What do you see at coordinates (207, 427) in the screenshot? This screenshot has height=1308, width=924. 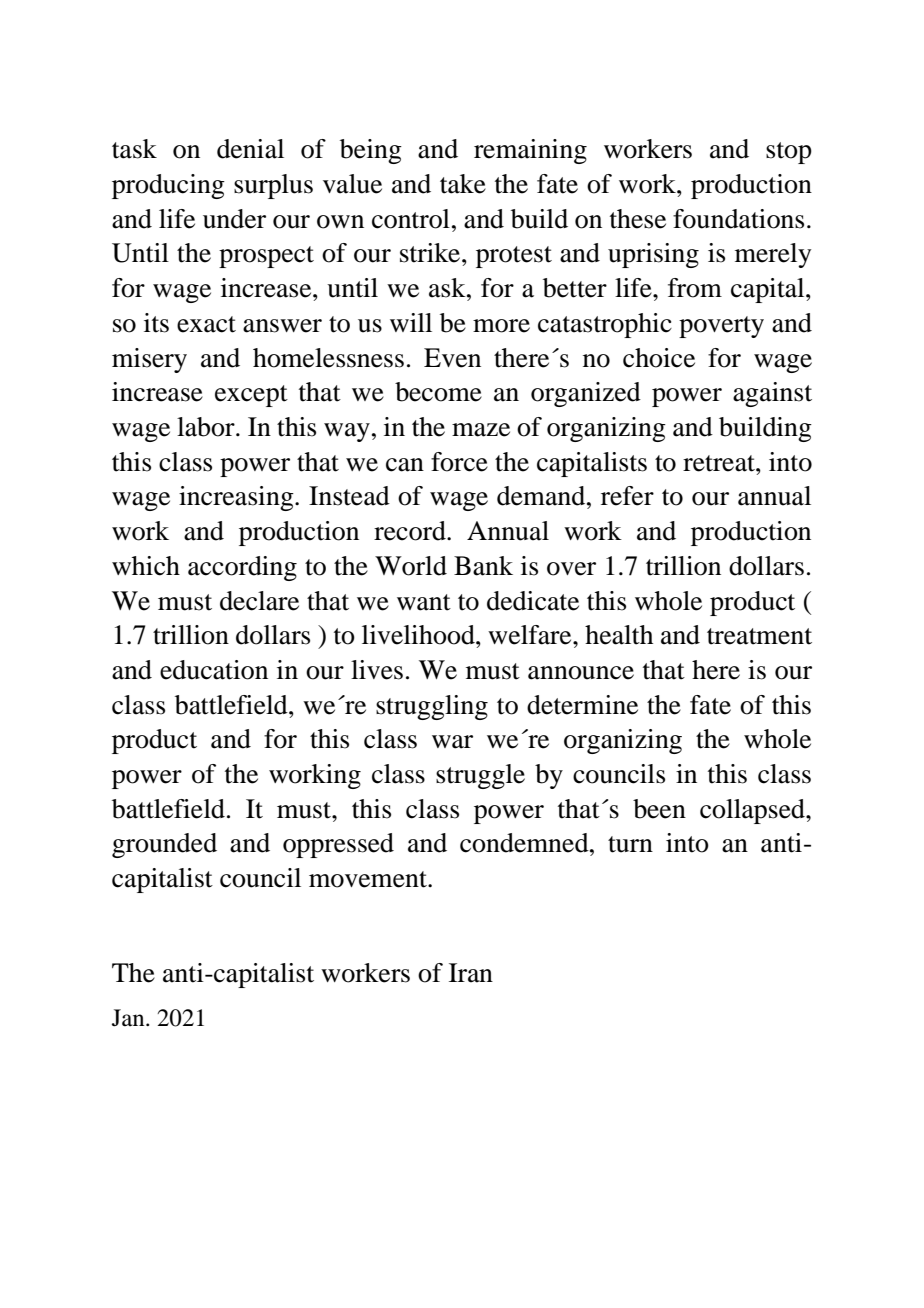 I see `labor` at bounding box center [207, 427].
